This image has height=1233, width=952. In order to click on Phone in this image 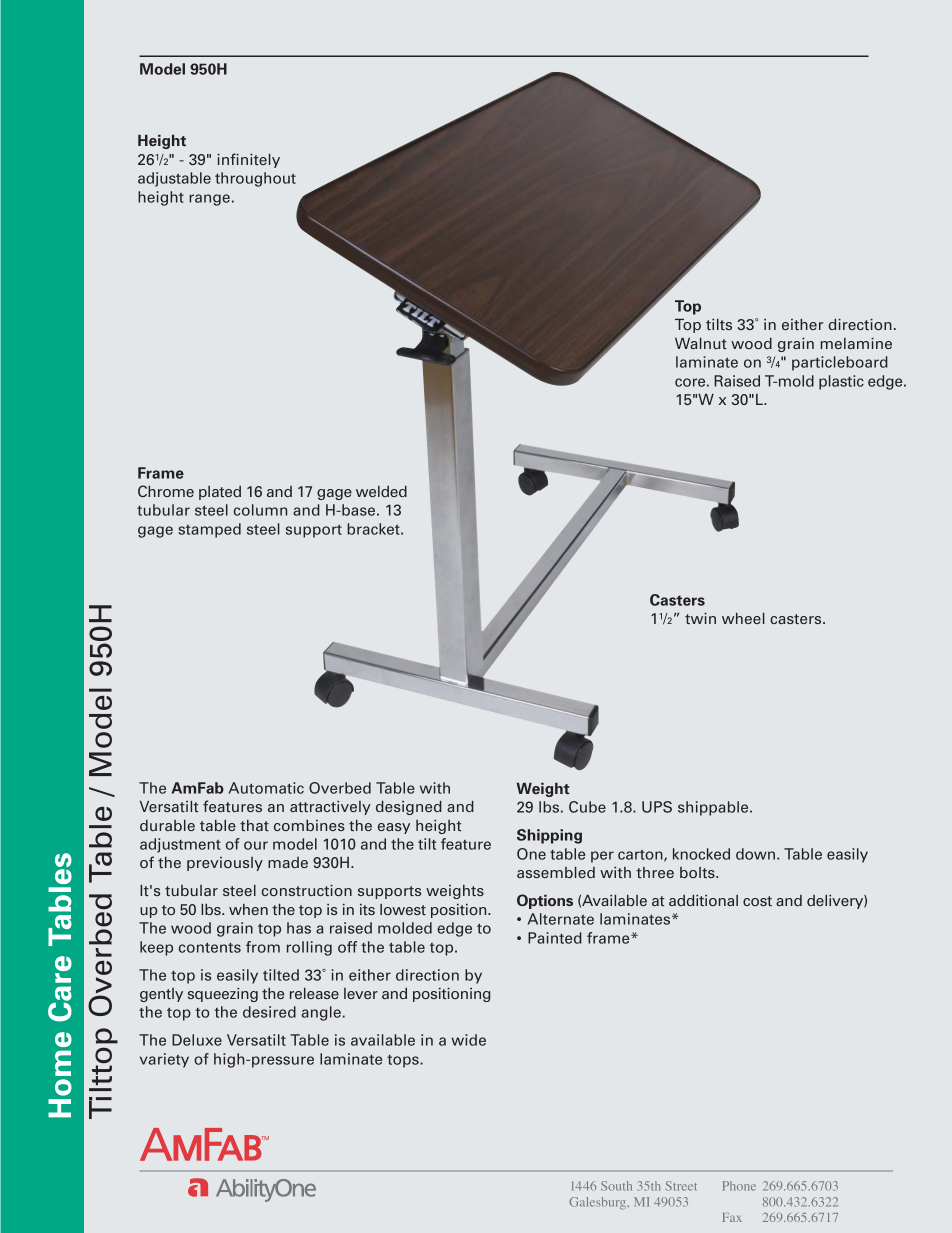, I will do `click(739, 1186)`.
